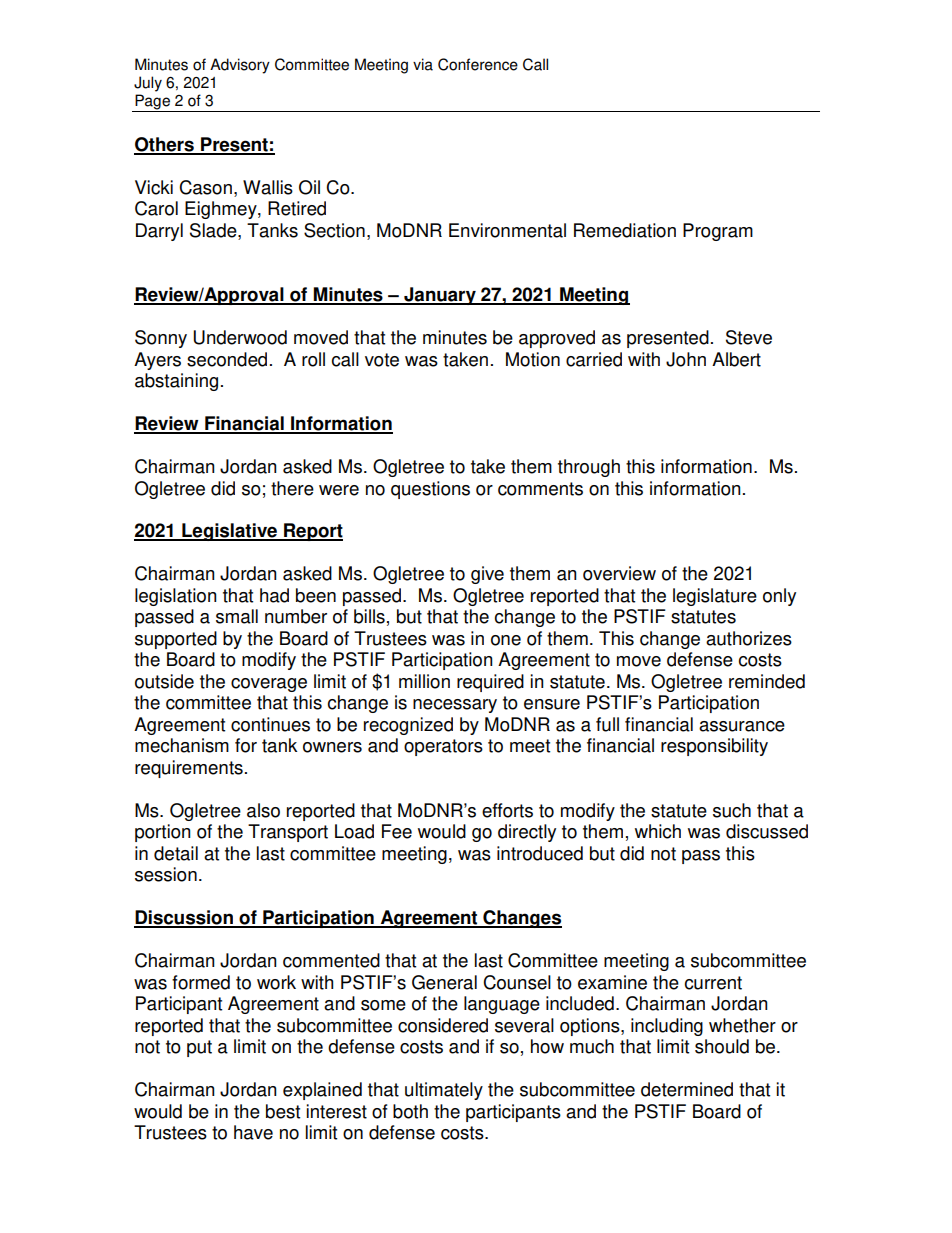  What do you see at coordinates (687, 1089) in the screenshot?
I see `determined` at bounding box center [687, 1089].
